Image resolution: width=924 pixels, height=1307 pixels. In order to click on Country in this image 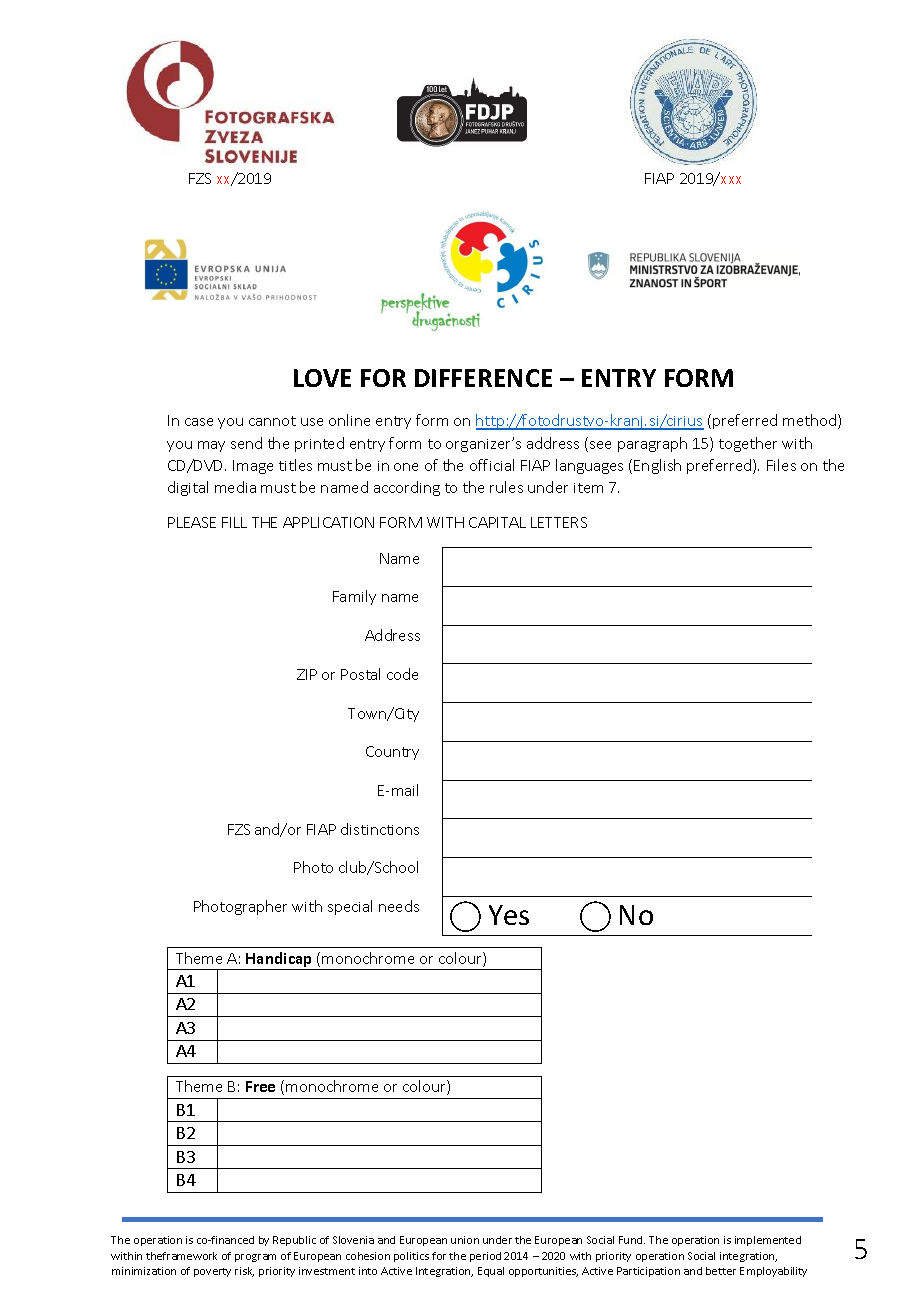, I will do `click(392, 753)`.
